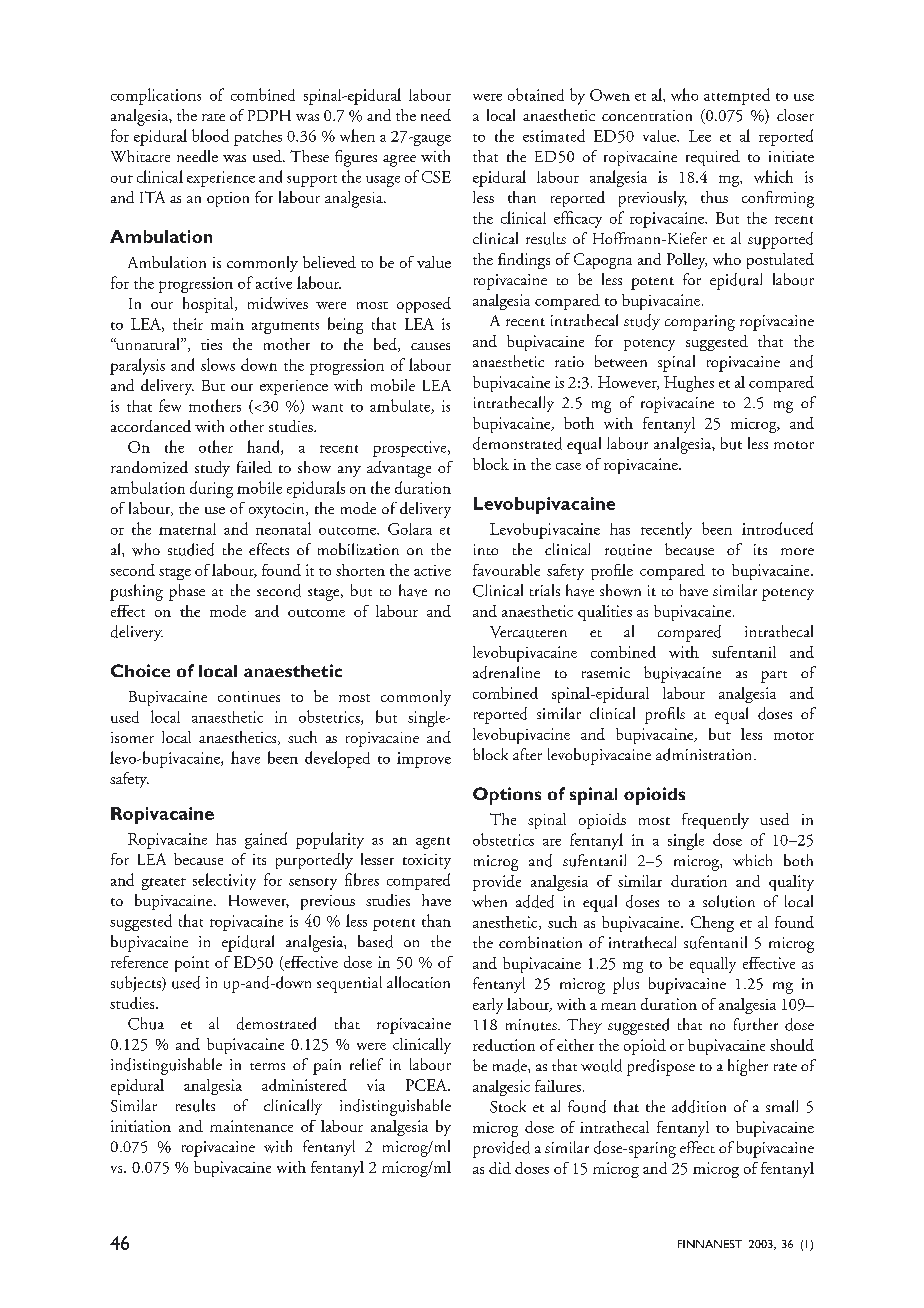 Image resolution: width=924 pixels, height=1308 pixels. Describe the element at coordinates (187, 529) in the screenshot. I see `maternal` at that location.
